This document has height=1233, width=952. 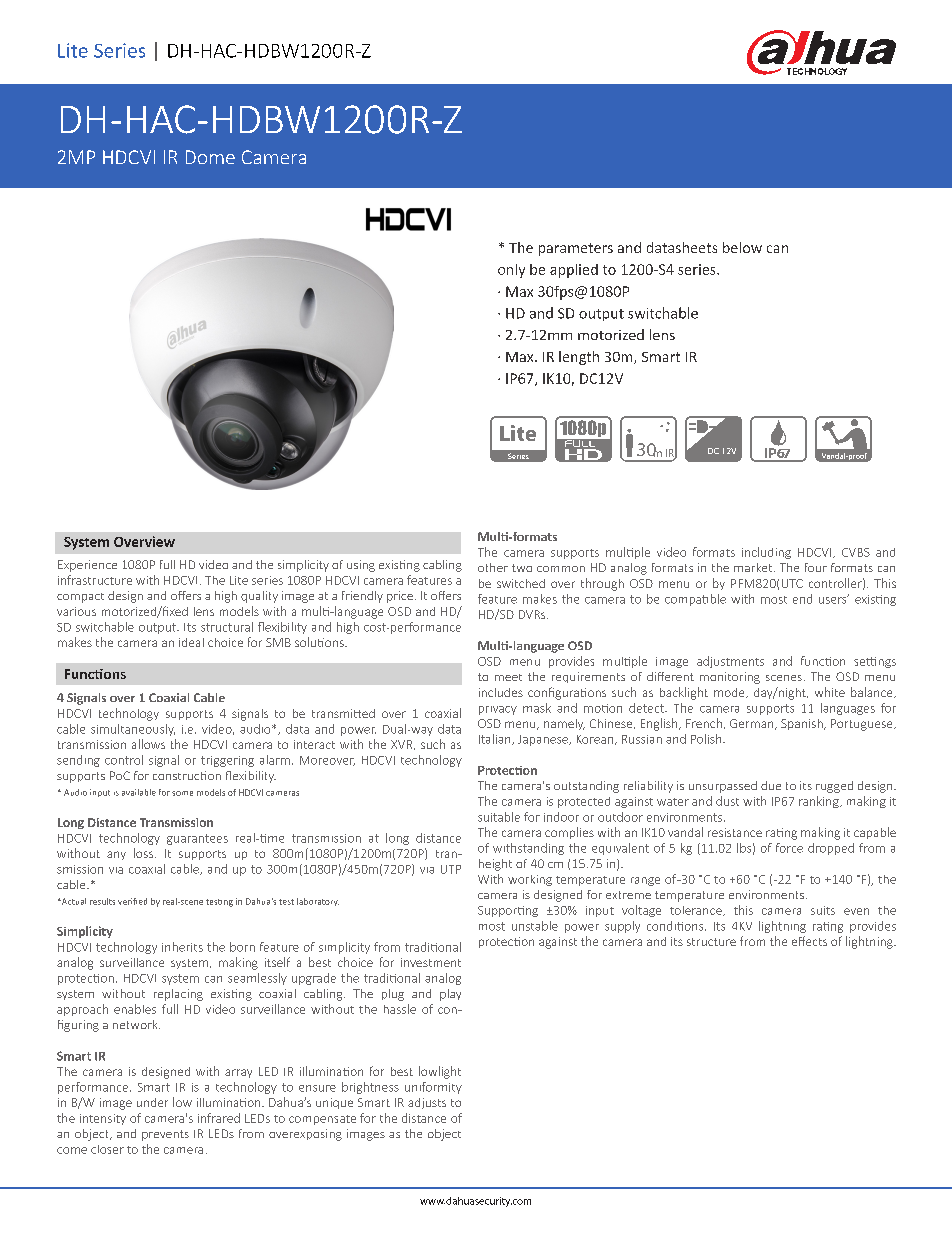 What do you see at coordinates (730, 662) in the document?
I see `adjustments` at bounding box center [730, 662].
